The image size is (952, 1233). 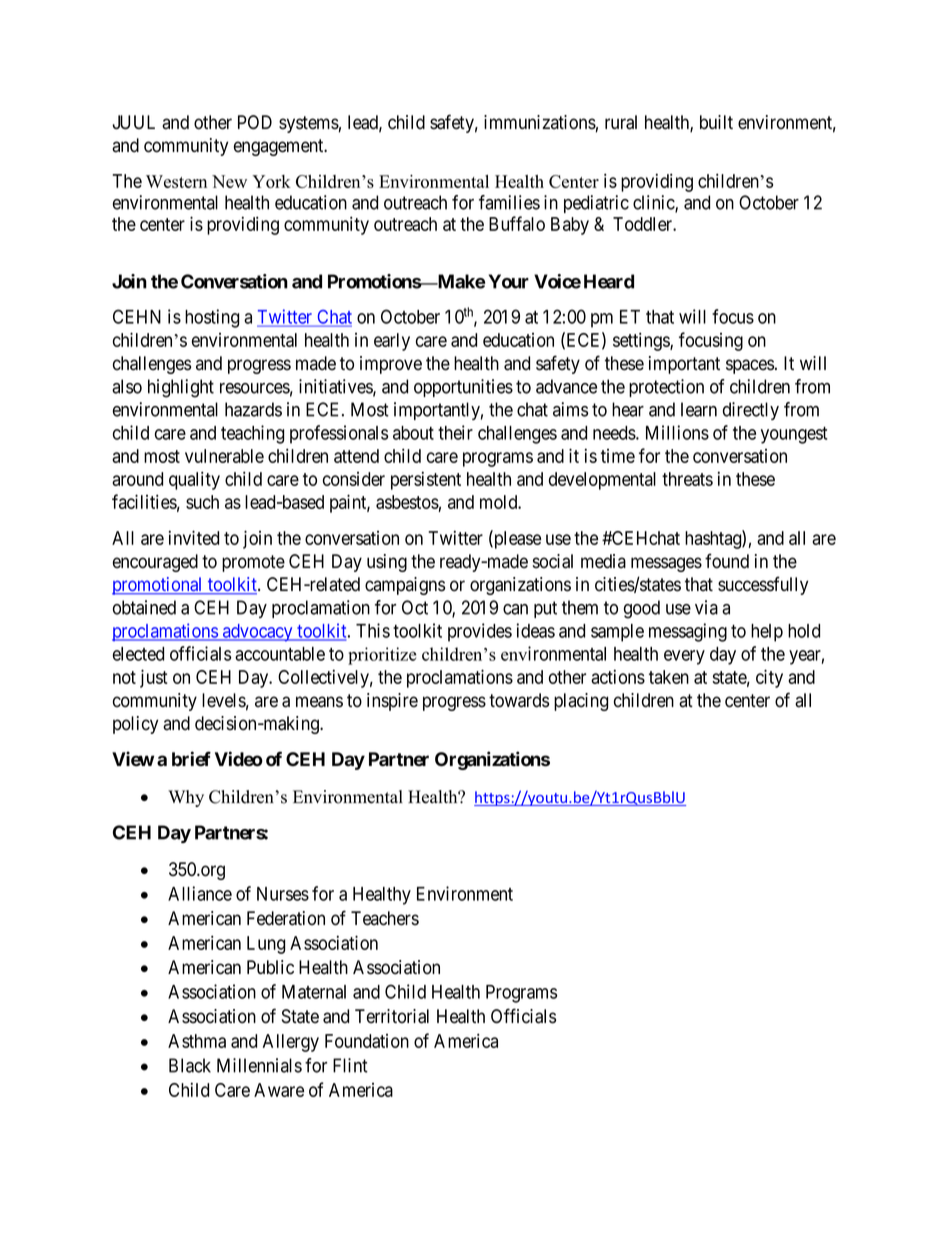 I want to click on provides, so click(x=480, y=632).
